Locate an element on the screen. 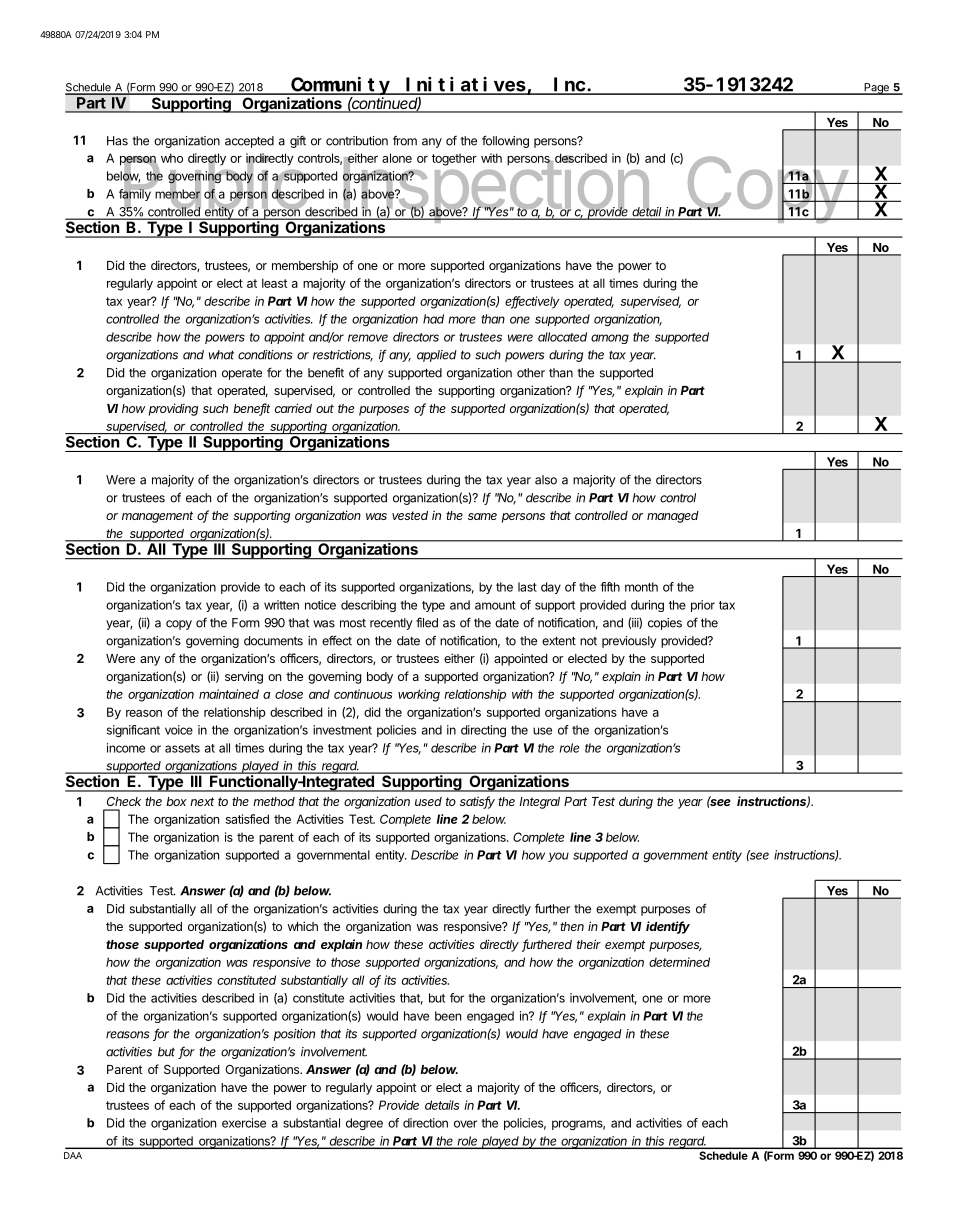 This screenshot has height=1232, width=966. also is located at coordinates (546, 480).
